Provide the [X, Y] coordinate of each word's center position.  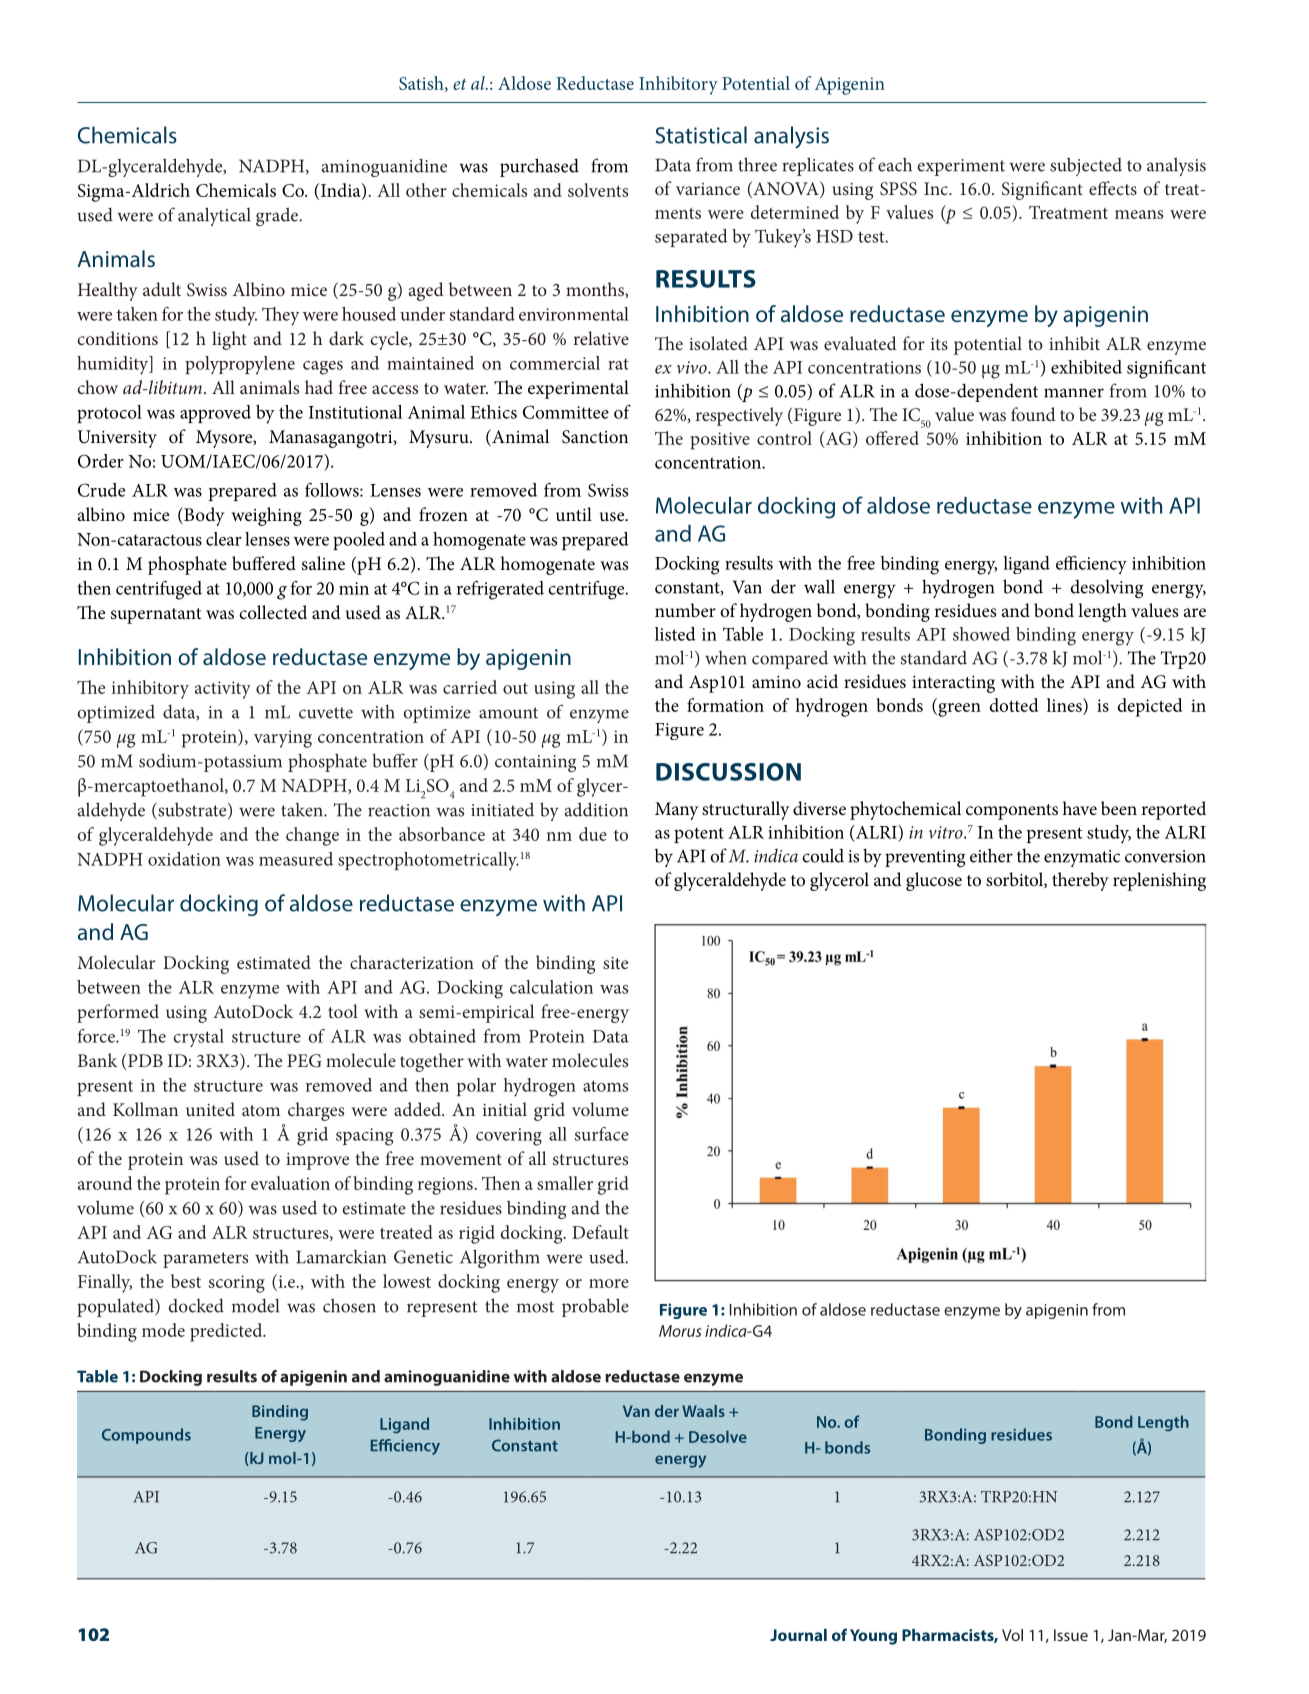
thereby [1080, 881]
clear [224, 539]
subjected [1086, 166]
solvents [598, 190]
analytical [214, 216]
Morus [680, 1331]
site [615, 963]
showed [981, 634]
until [574, 514]
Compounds [146, 1436]
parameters [205, 1260]
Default [600, 1232]
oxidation [184, 859]
